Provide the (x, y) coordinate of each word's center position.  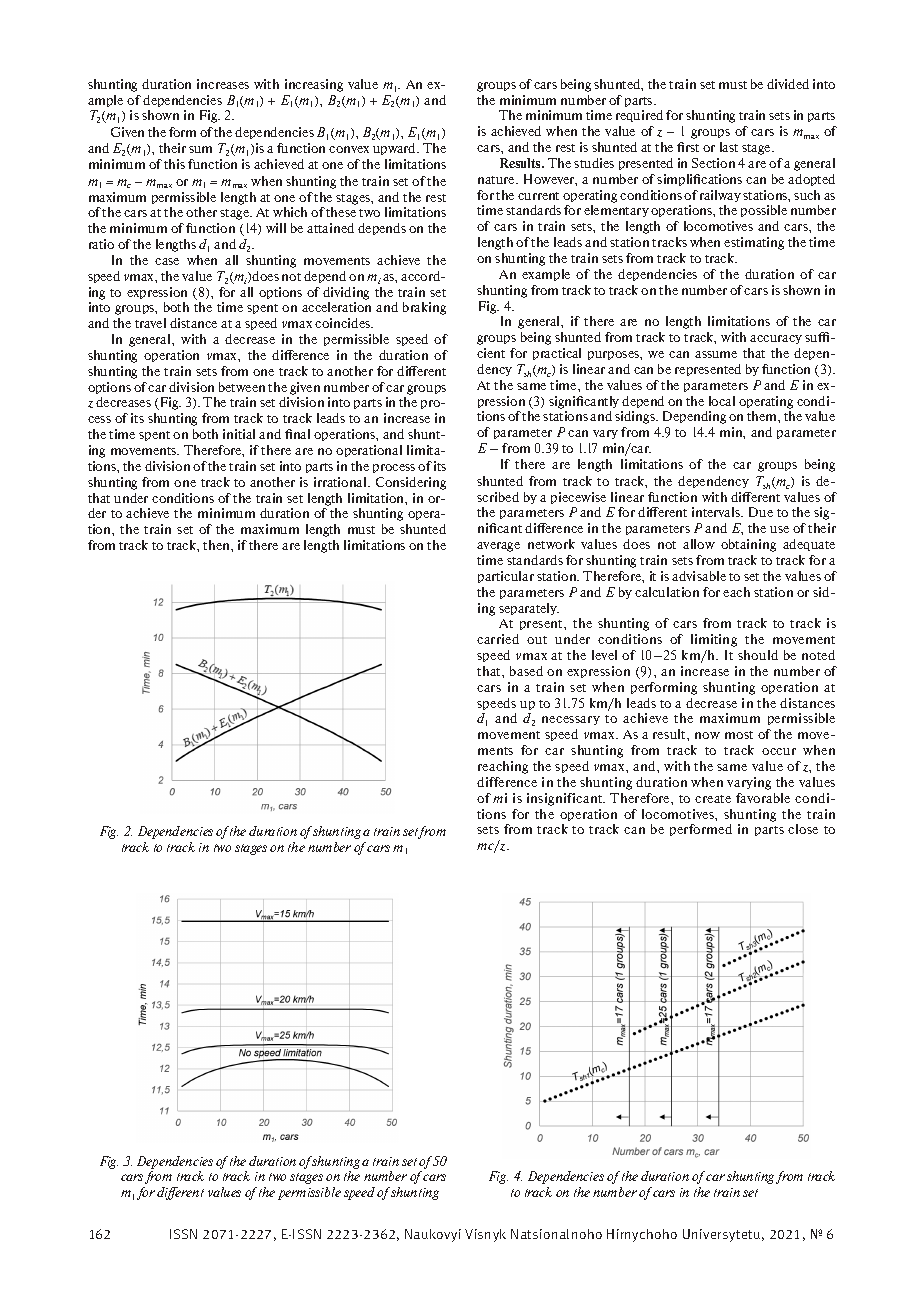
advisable (699, 576)
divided (788, 84)
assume (716, 354)
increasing (314, 85)
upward (396, 149)
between (242, 387)
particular (506, 577)
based (526, 671)
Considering (411, 483)
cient (491, 353)
